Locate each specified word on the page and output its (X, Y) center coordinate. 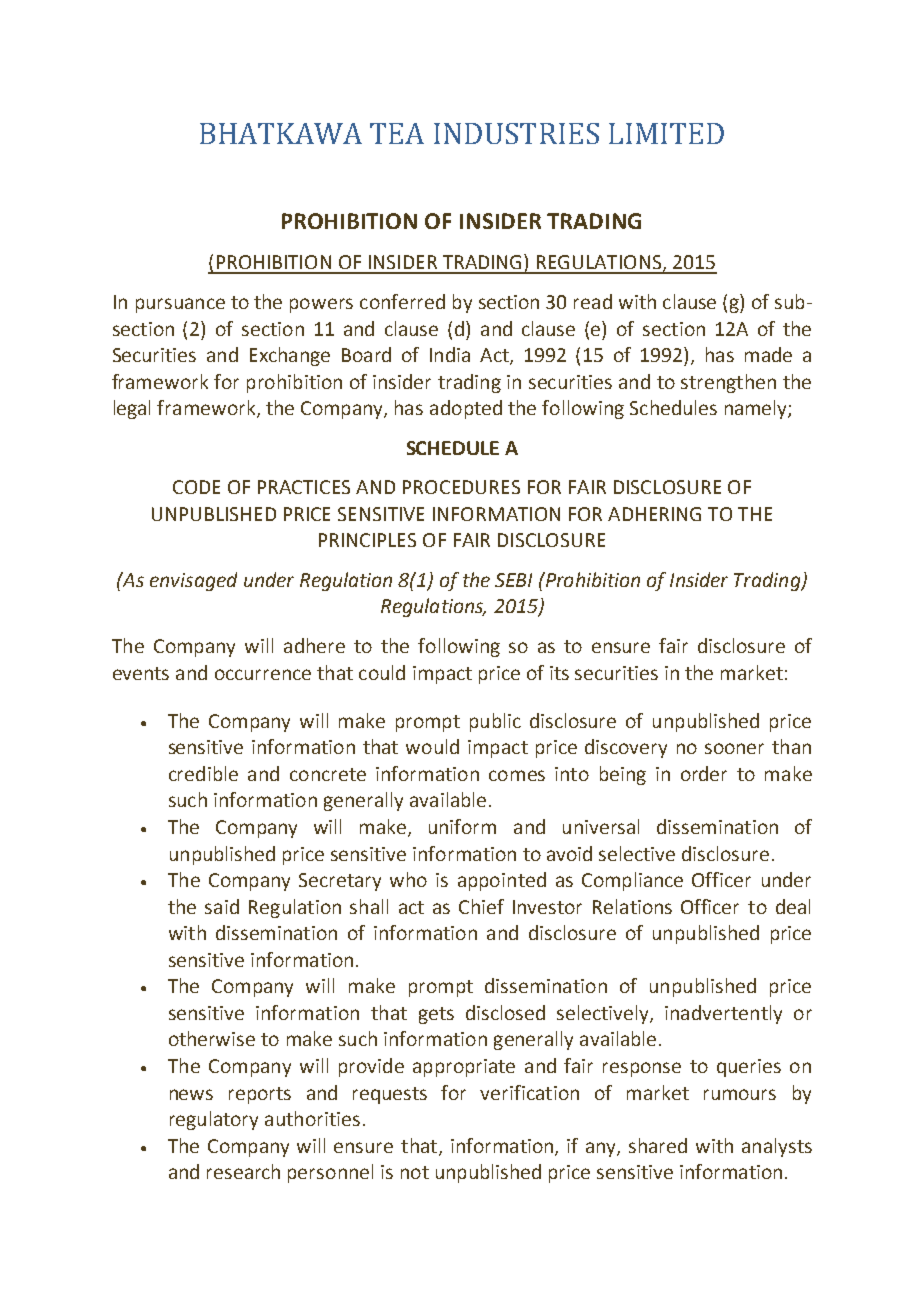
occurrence (263, 674)
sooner (734, 748)
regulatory (214, 1120)
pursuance (180, 305)
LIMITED (666, 133)
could (382, 672)
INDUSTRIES (516, 133)
